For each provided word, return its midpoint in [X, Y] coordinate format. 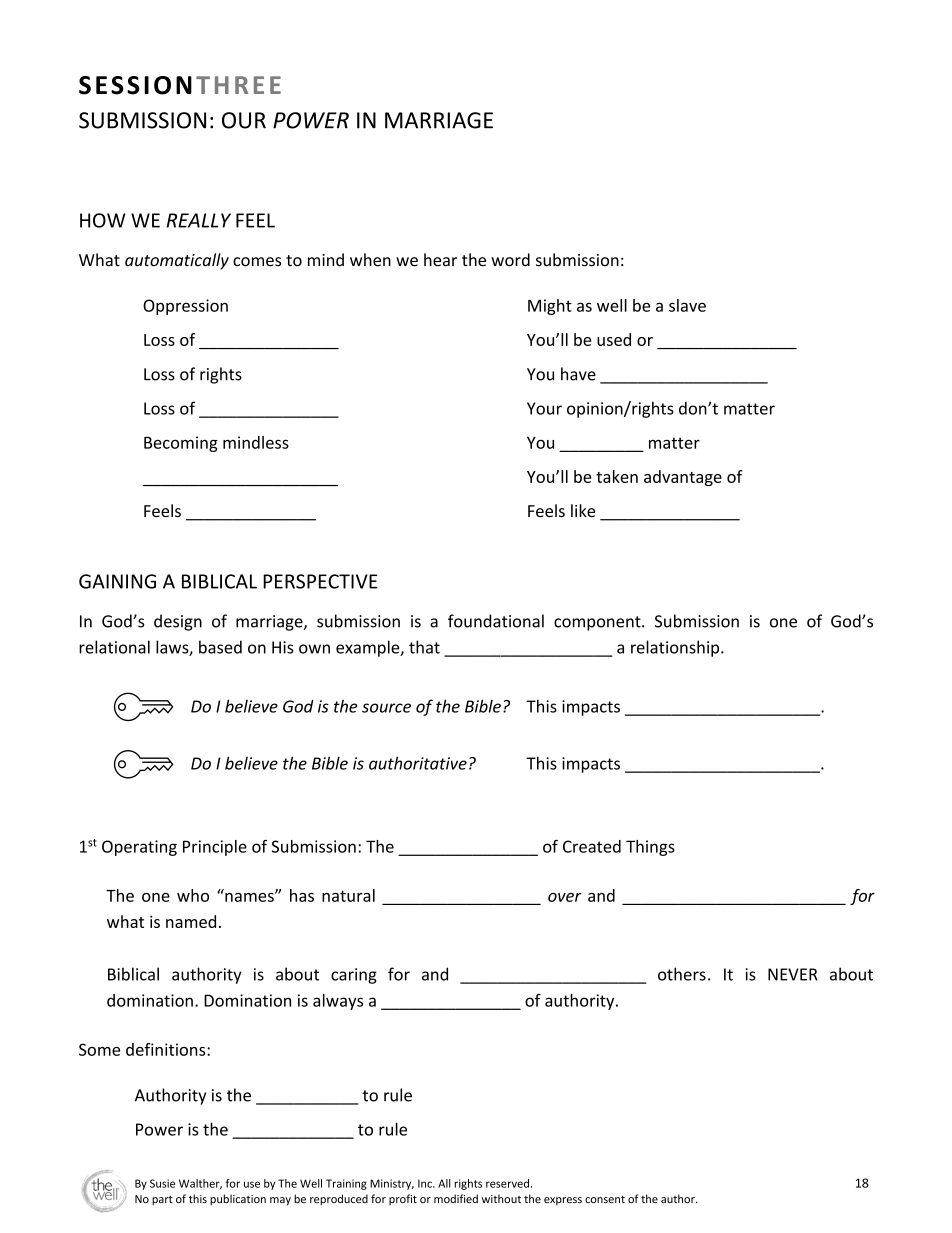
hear [440, 260]
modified [456, 1198]
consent [605, 1199]
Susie [162, 1183]
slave [687, 305]
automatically [177, 261]
